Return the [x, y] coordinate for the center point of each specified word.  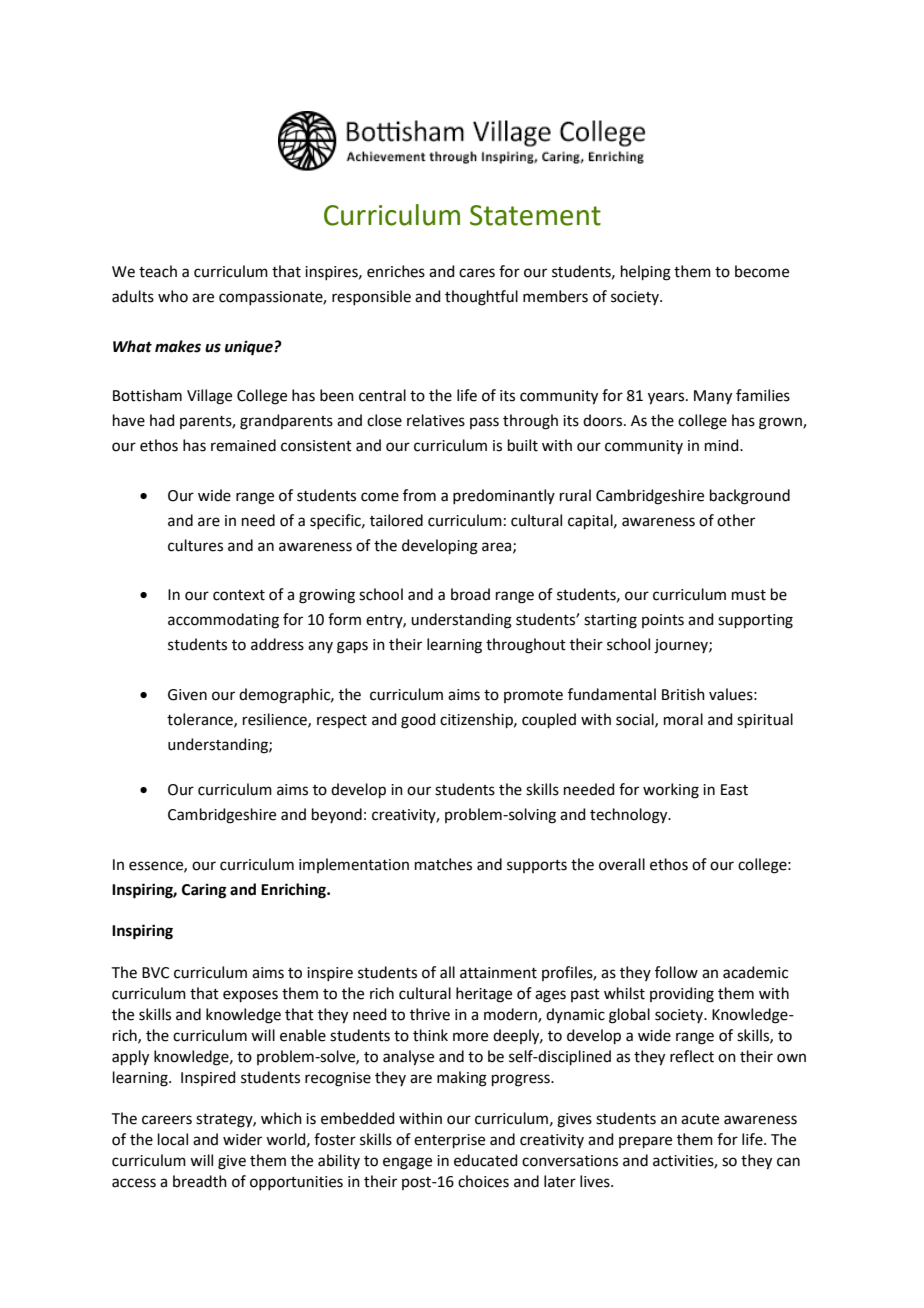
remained [243, 445]
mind [723, 445]
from [419, 495]
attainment [498, 973]
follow [676, 972]
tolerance [201, 720]
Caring [204, 891]
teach [158, 271]
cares [477, 273]
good [418, 721]
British [683, 694]
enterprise [449, 1141]
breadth [200, 1181]
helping [646, 273]
